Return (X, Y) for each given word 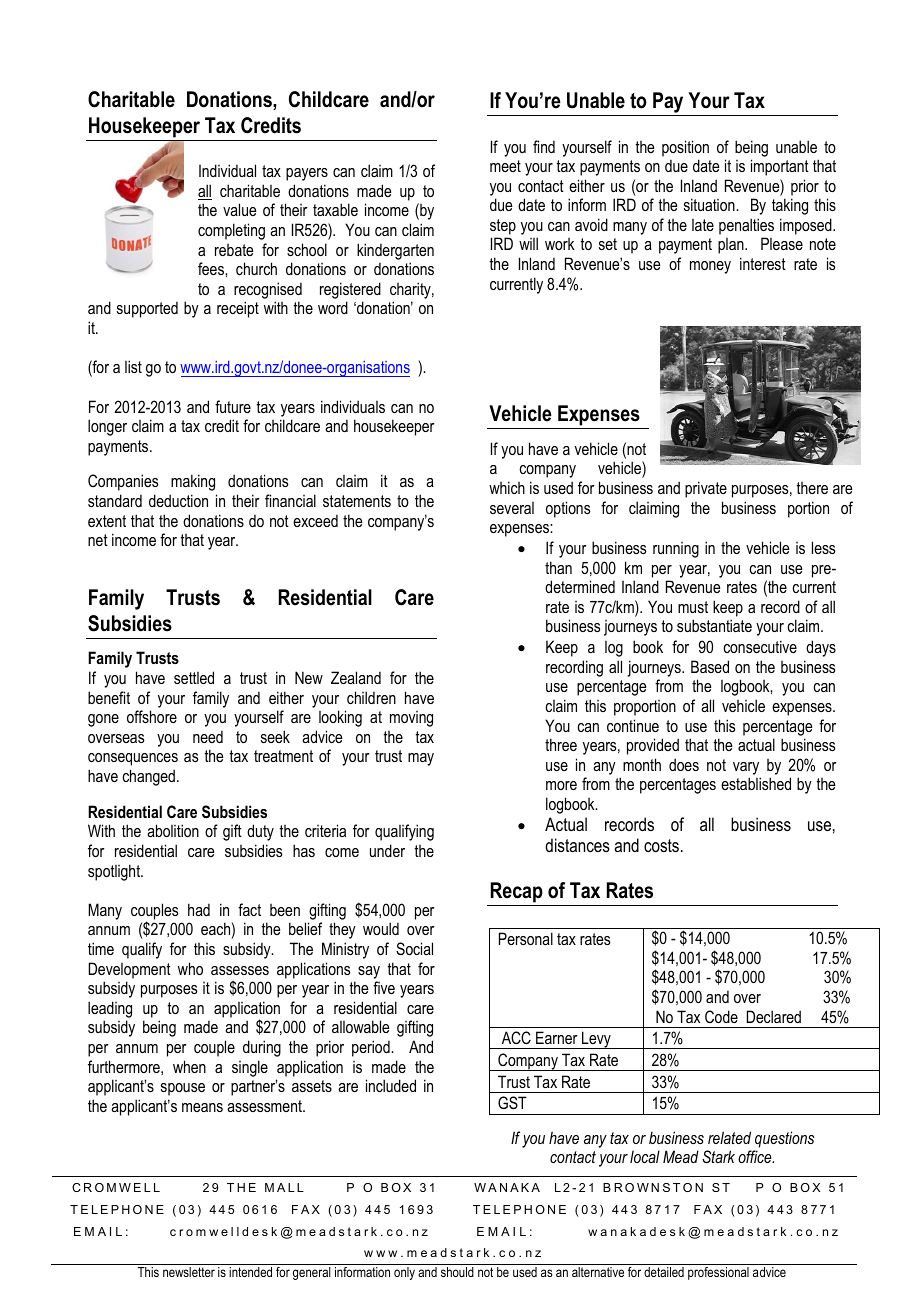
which (507, 487)
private (706, 489)
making (193, 482)
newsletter (189, 1272)
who (190, 968)
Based (710, 666)
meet (505, 166)
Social (414, 949)
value (239, 209)
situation (710, 204)
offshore (152, 716)
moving (411, 719)
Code (721, 1016)
